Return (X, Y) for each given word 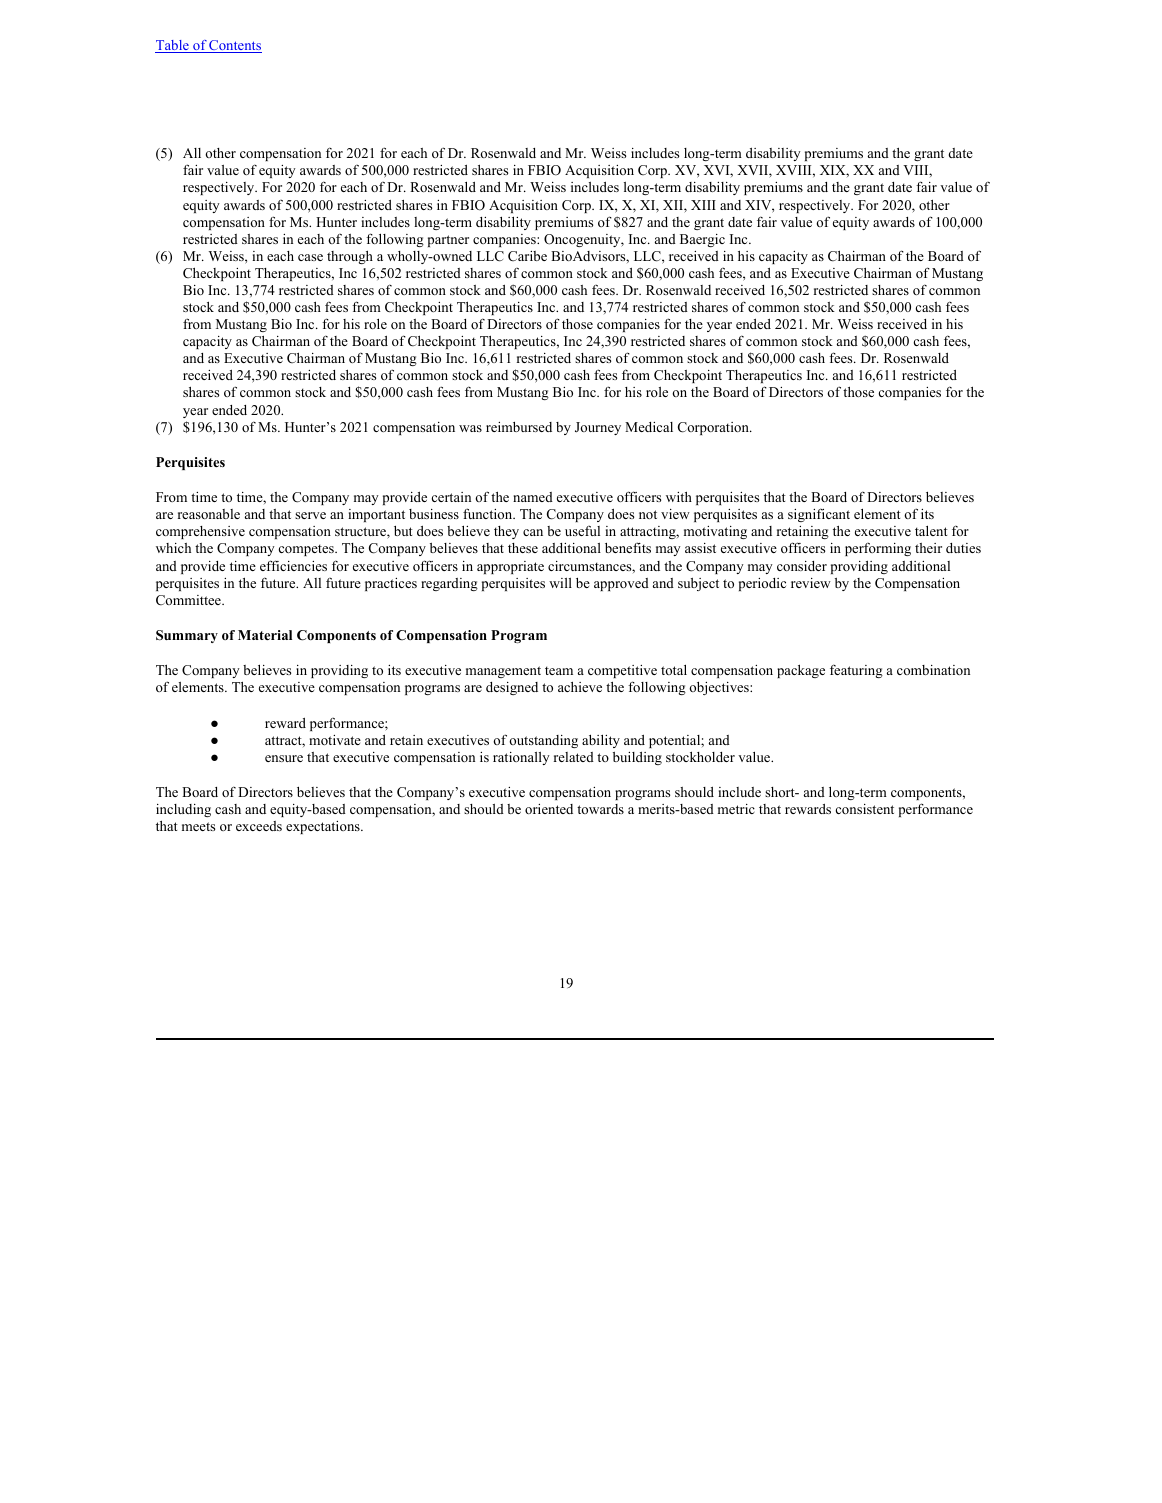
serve (310, 515)
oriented (549, 809)
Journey (598, 428)
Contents (235, 46)
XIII (703, 205)
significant (819, 515)
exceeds (259, 826)
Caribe (527, 256)
